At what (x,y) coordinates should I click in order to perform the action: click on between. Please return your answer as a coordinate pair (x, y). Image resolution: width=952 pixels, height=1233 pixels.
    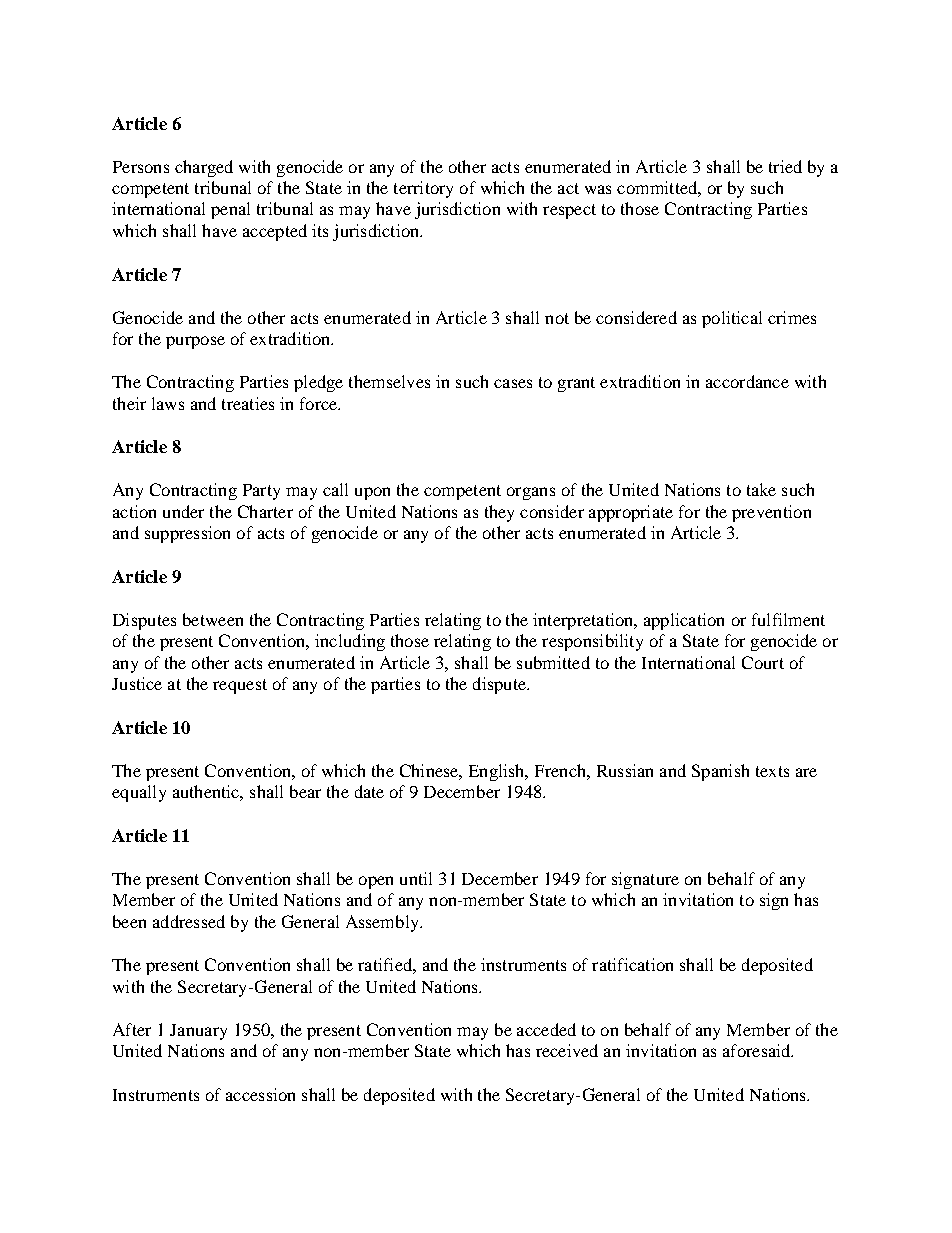
    Looking at the image, I should click on (213, 619).
